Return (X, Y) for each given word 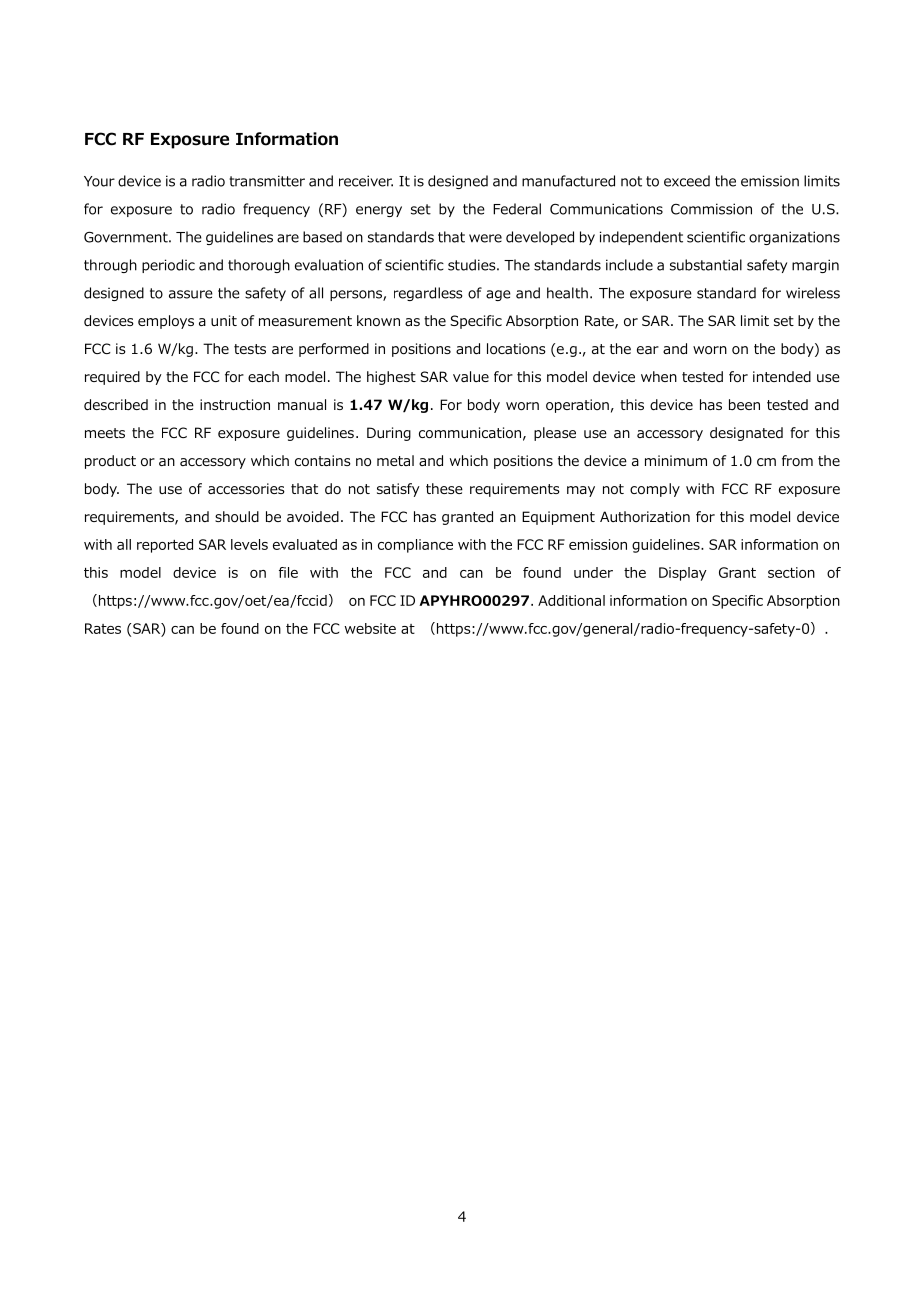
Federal (517, 209)
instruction (235, 405)
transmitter (267, 181)
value (471, 376)
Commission (711, 209)
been (744, 404)
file (288, 572)
